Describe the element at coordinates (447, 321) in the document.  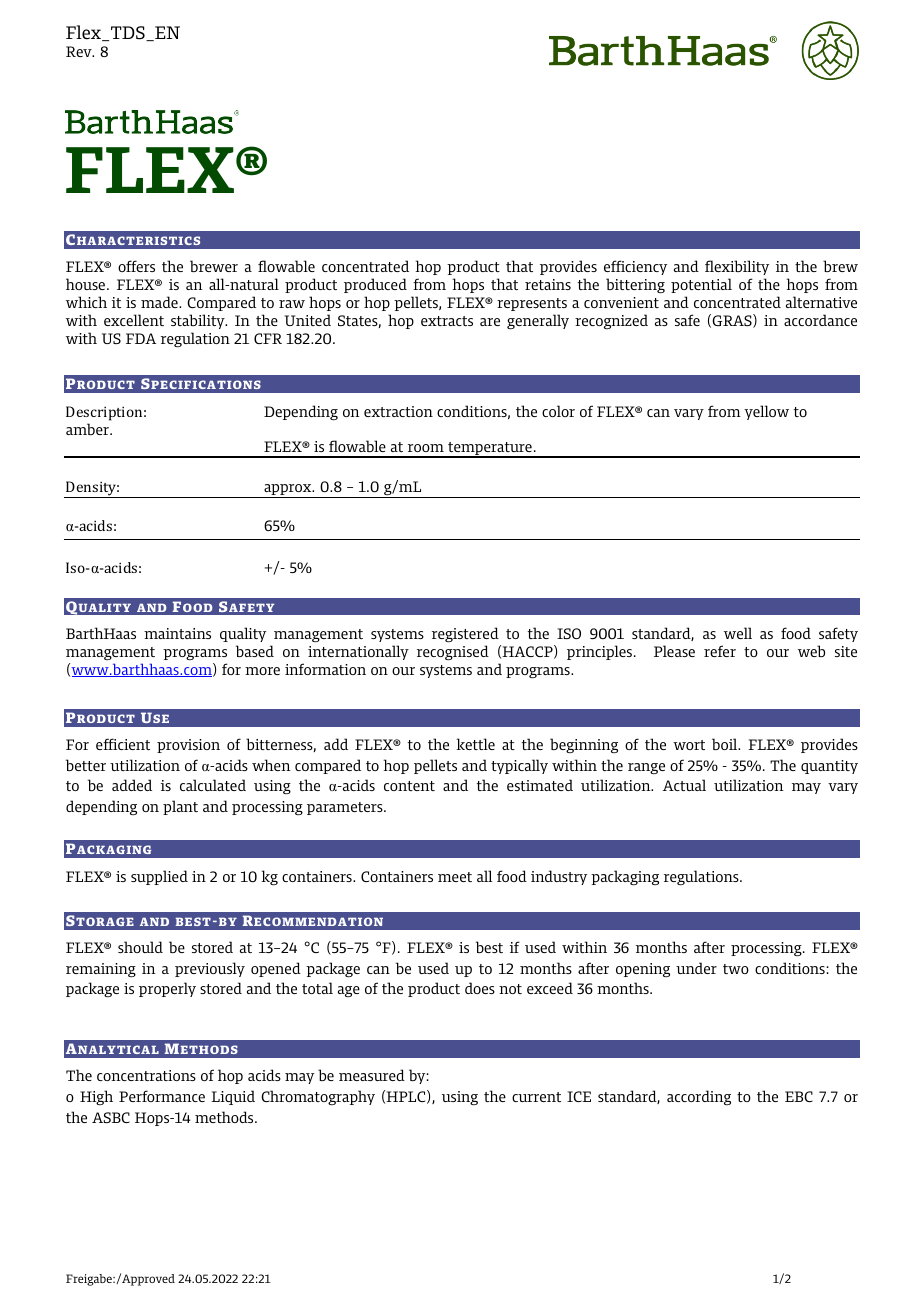
I see `extracts` at that location.
